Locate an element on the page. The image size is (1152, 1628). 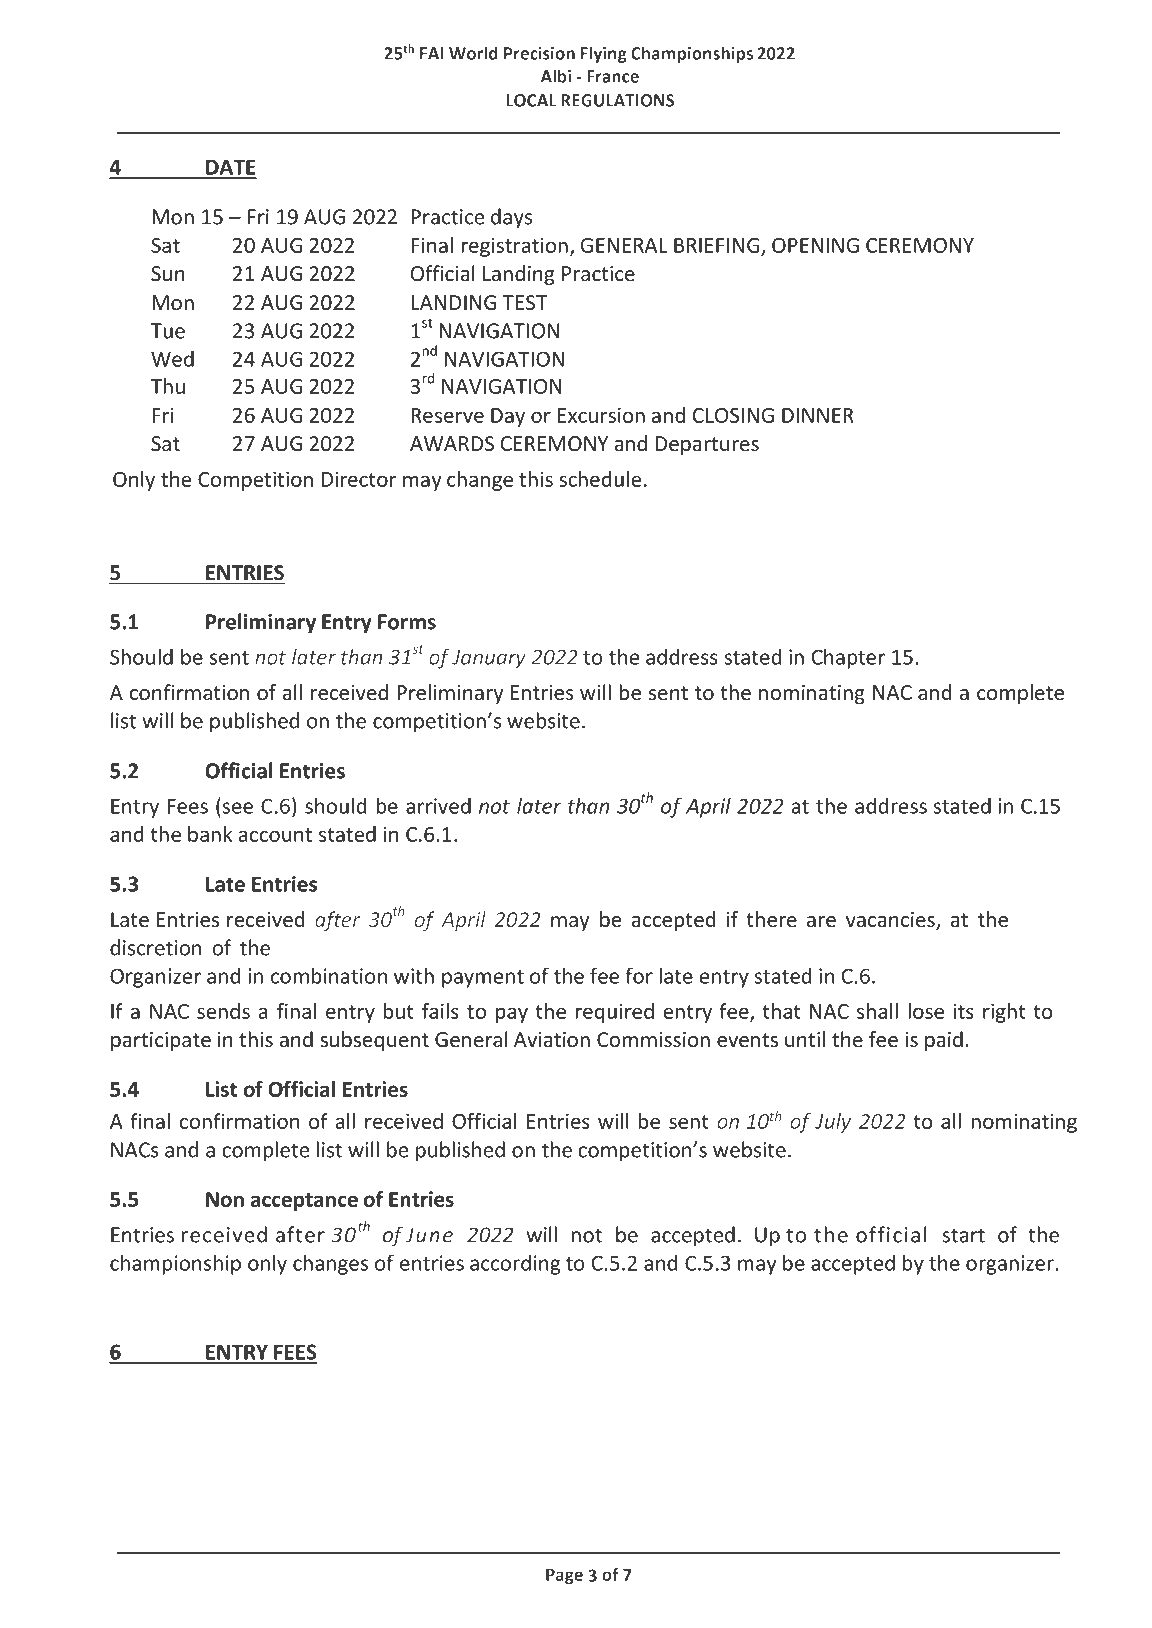
according is located at coordinates (515, 1264).
